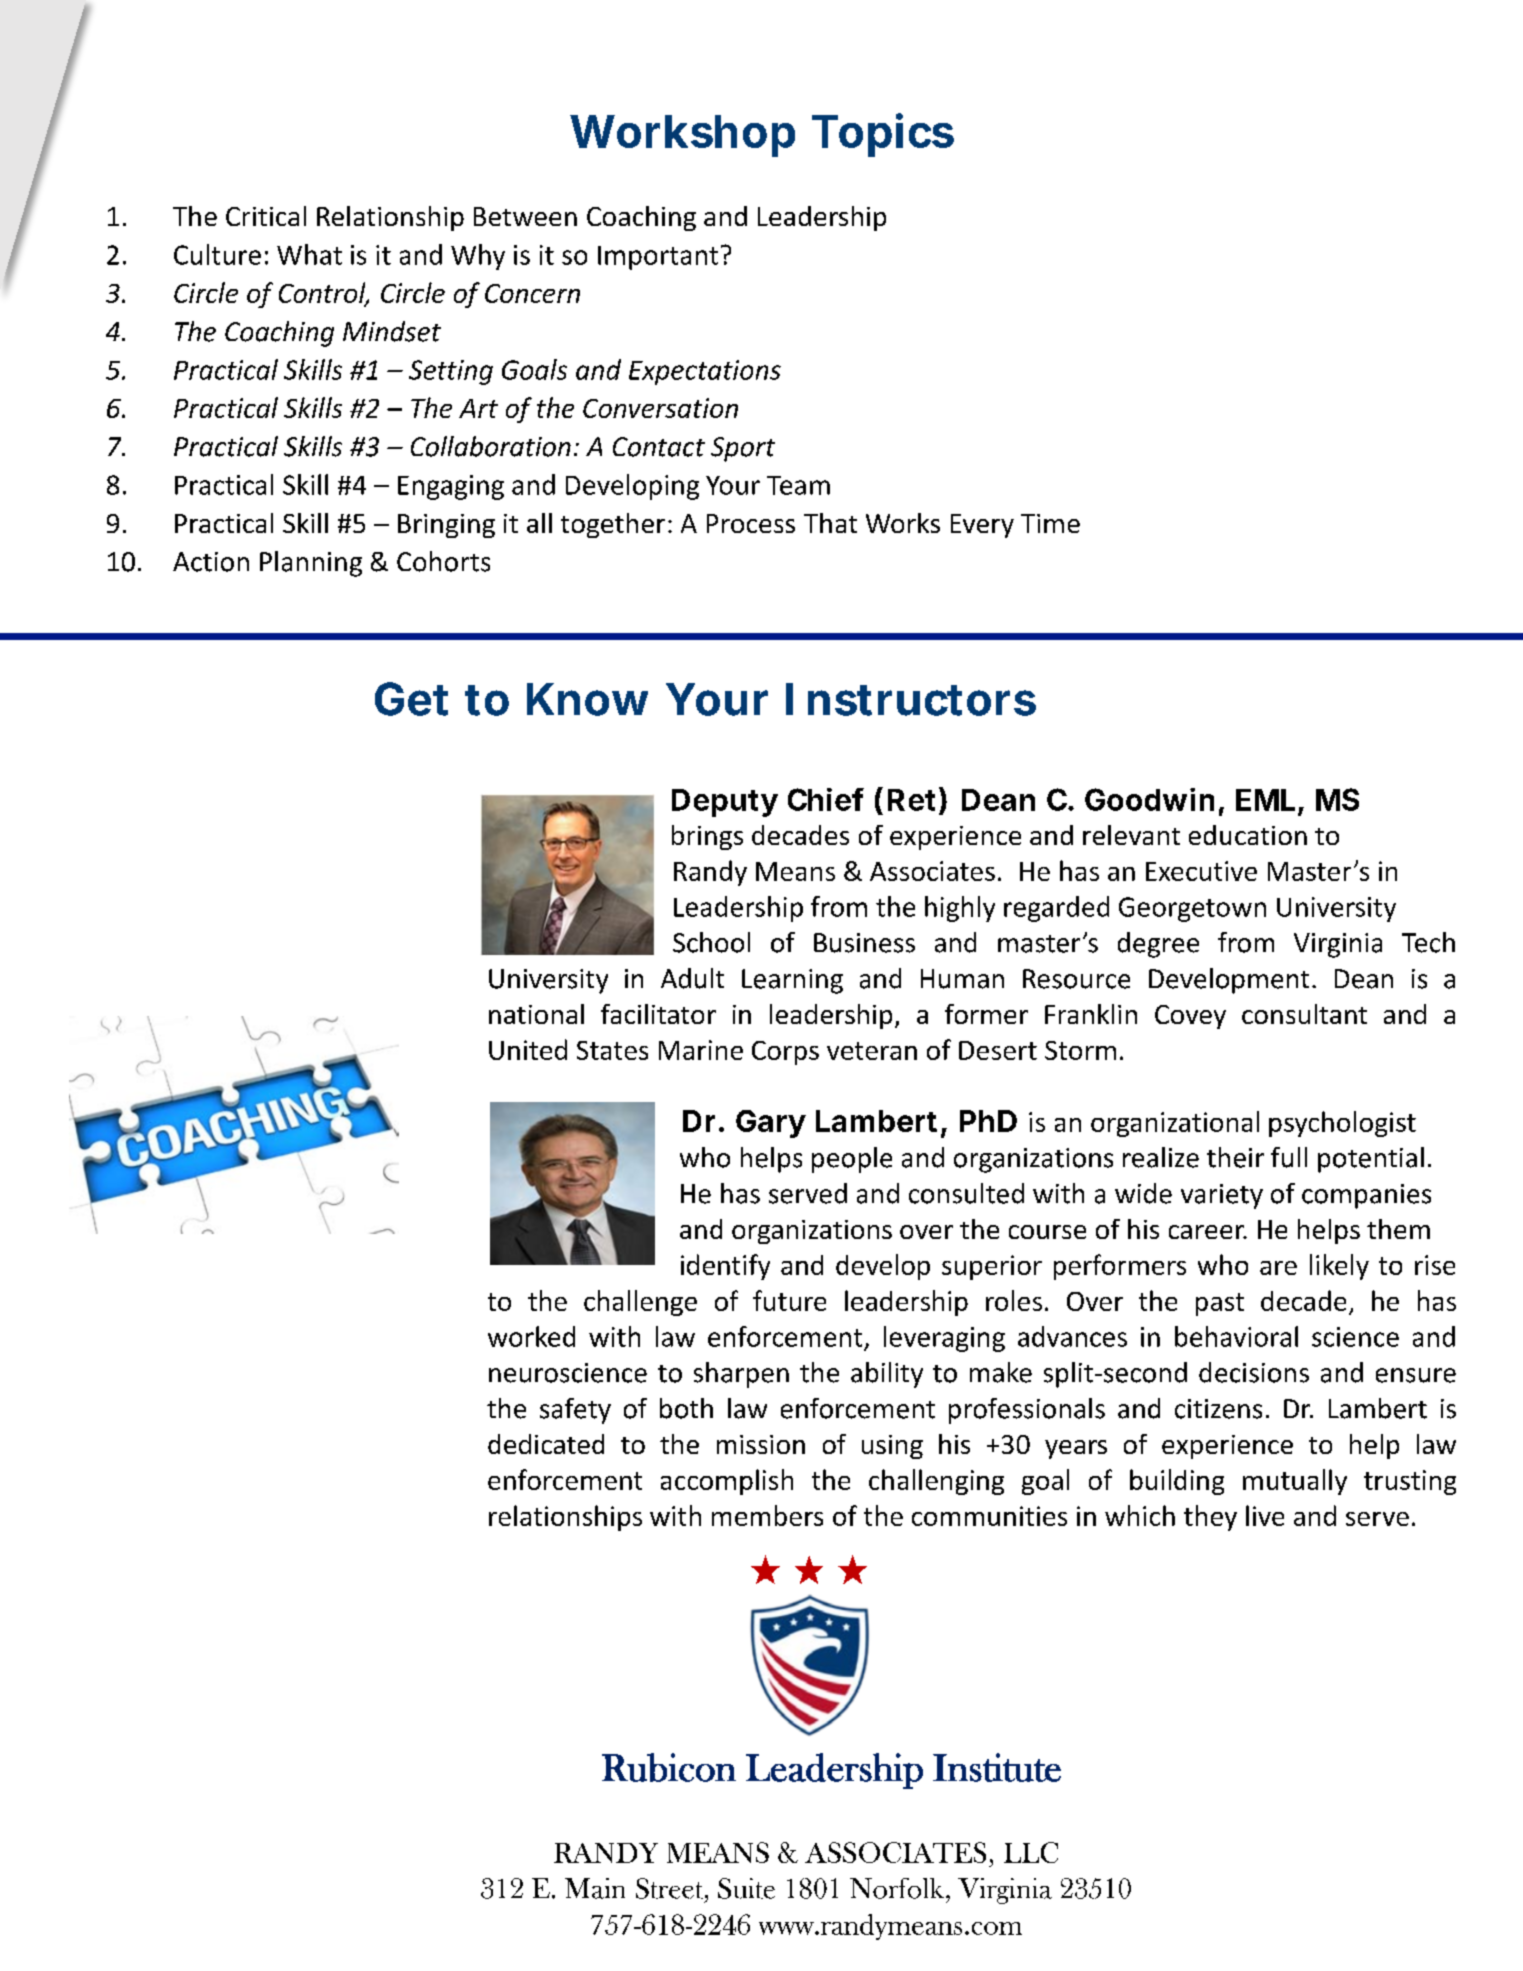  I want to click on Instructors, so click(911, 699).
